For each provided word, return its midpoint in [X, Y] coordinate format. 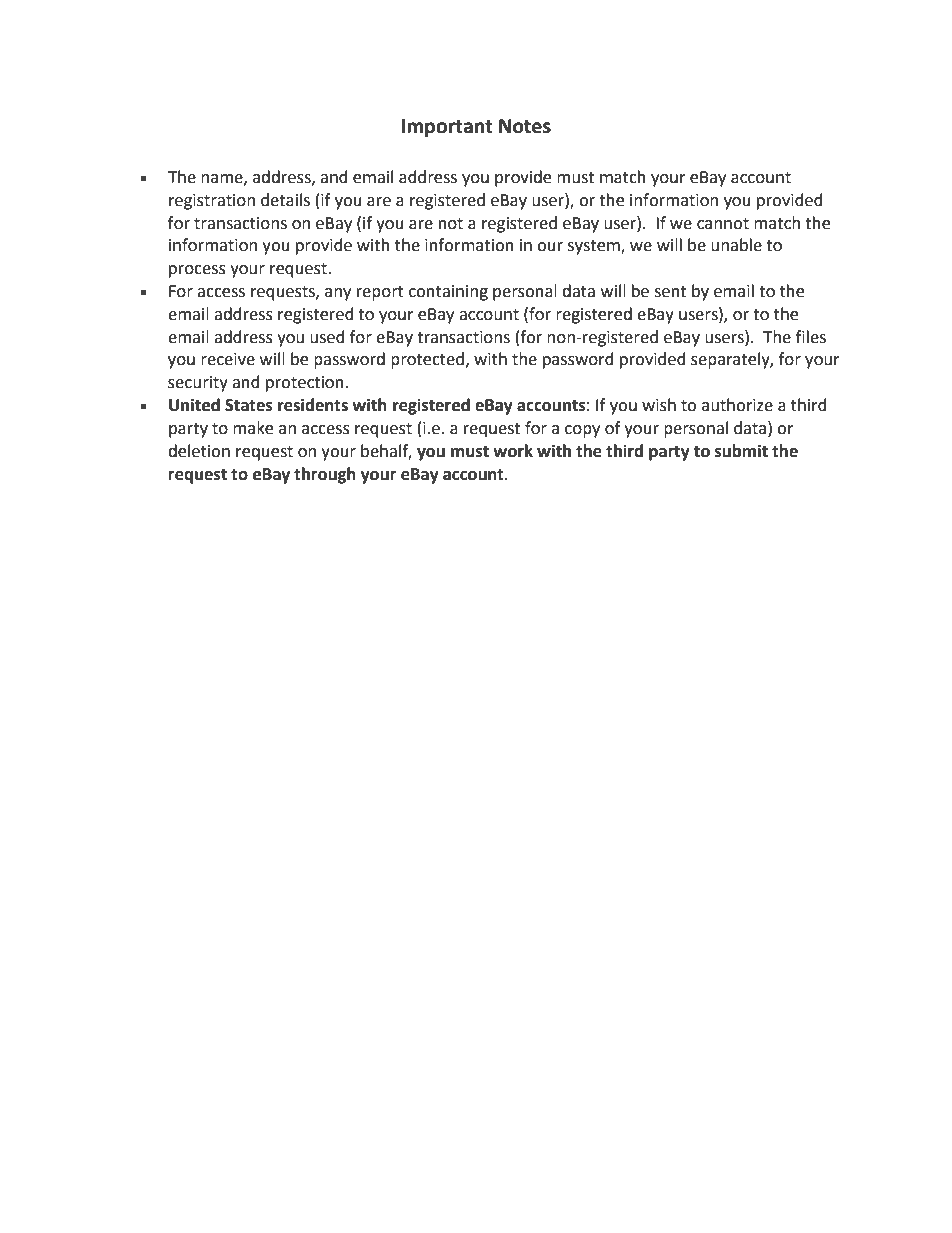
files [811, 337]
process [197, 271]
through [325, 475]
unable [736, 245]
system [595, 247]
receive [228, 359]
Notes [525, 126]
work [513, 451]
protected [429, 360]
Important [447, 128]
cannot [723, 224]
